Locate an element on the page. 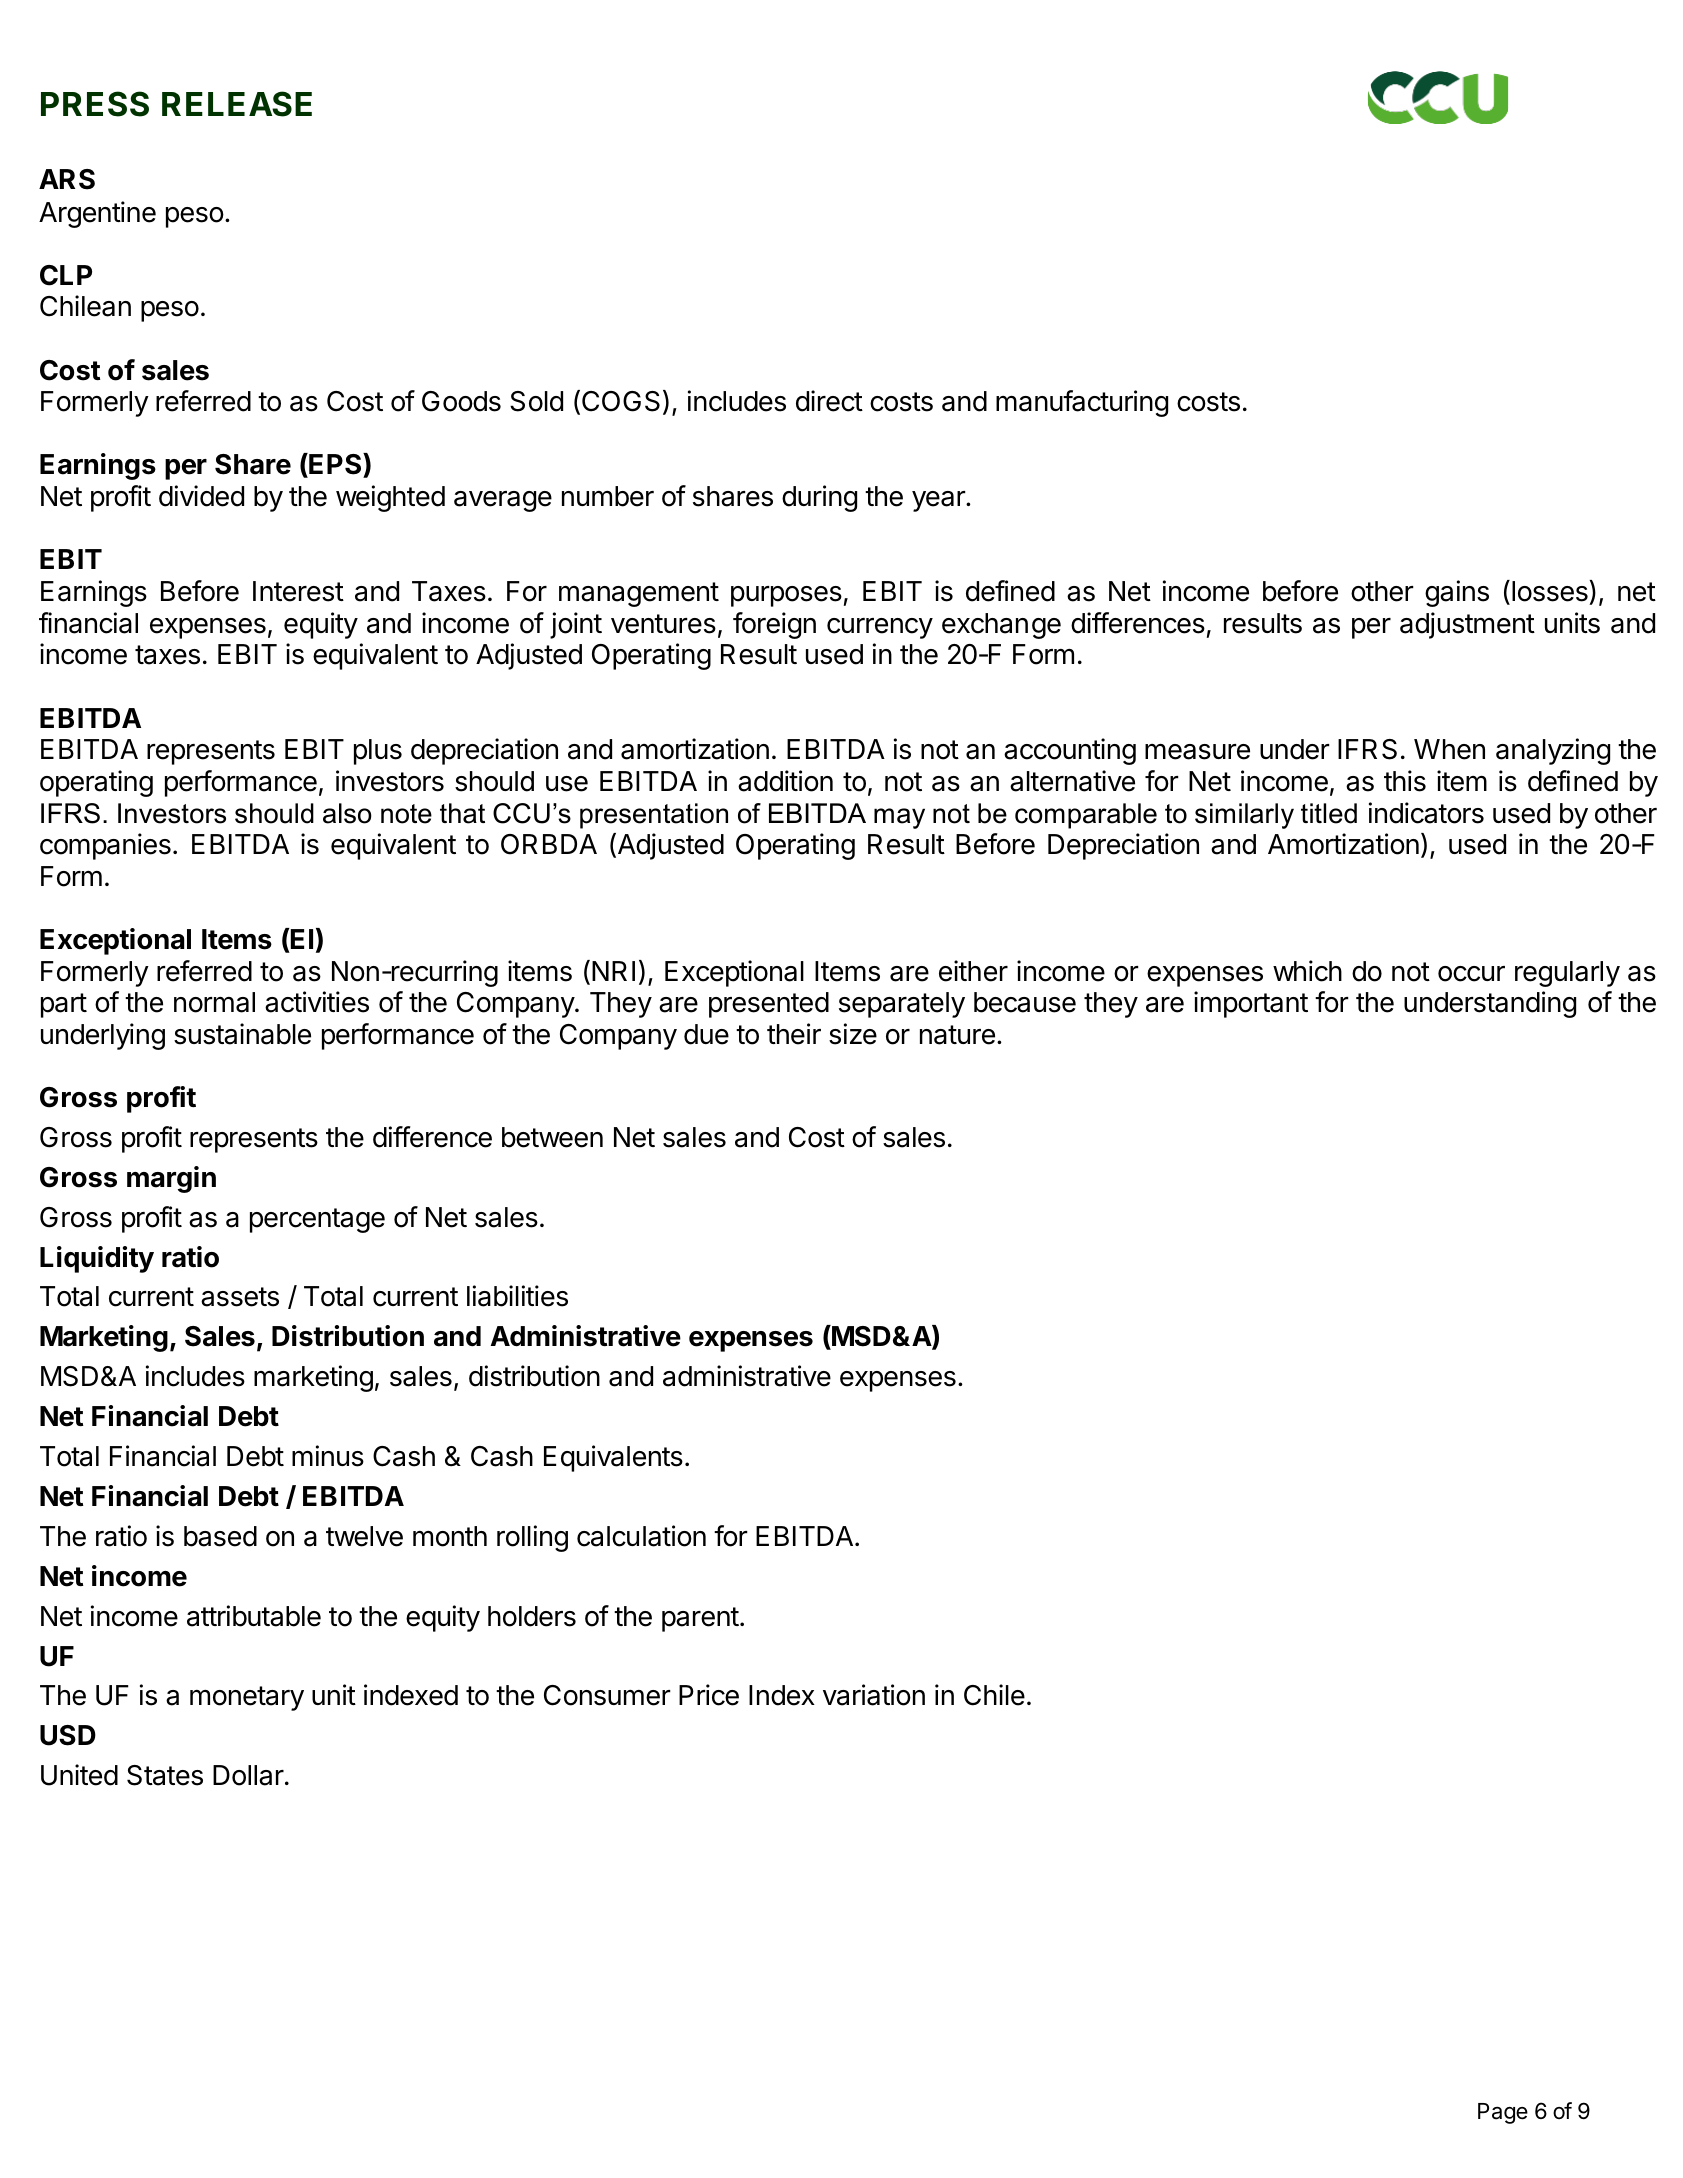 Image resolution: width=1683 pixels, height=2178 pixels. Dollar is located at coordinates (248, 1775).
